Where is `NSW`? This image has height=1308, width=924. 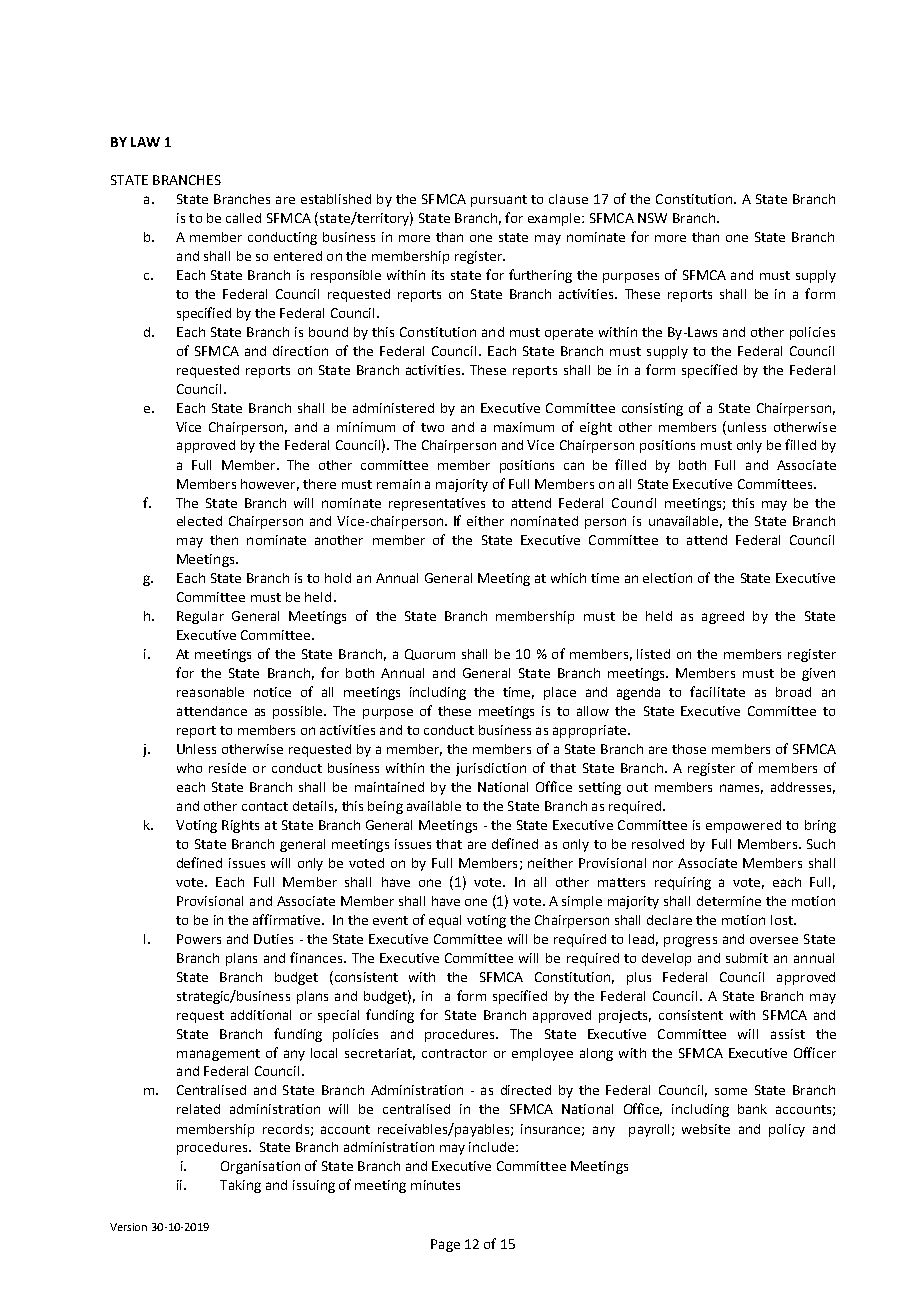
NSW is located at coordinates (652, 218).
